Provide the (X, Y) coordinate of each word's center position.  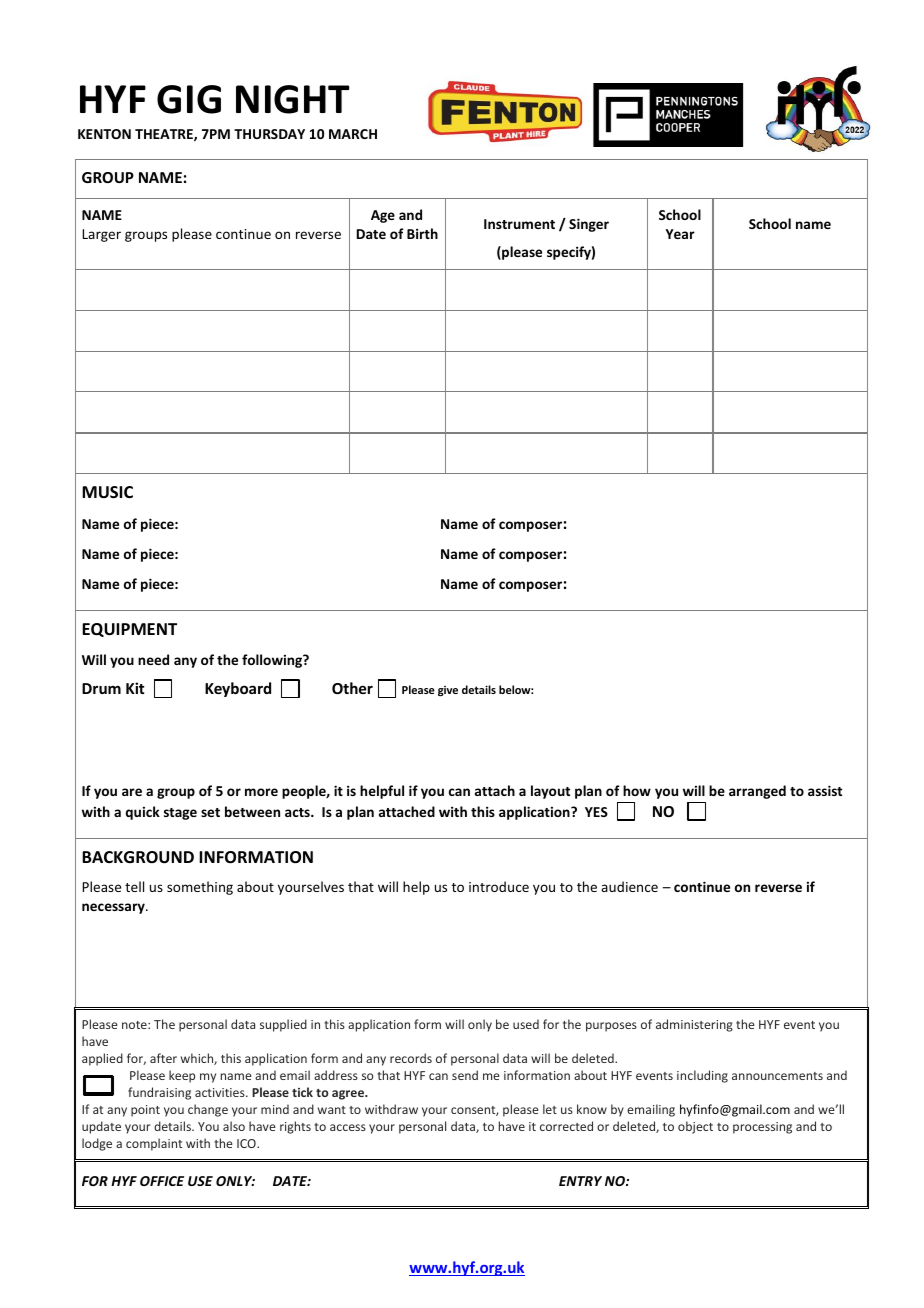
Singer (589, 225)
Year (680, 234)
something (200, 888)
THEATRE (165, 135)
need (153, 659)
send (465, 1075)
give (448, 691)
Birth (422, 233)
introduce (499, 886)
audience (629, 886)
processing (762, 1128)
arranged (757, 792)
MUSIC (107, 492)
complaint (154, 1144)
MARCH (353, 134)
